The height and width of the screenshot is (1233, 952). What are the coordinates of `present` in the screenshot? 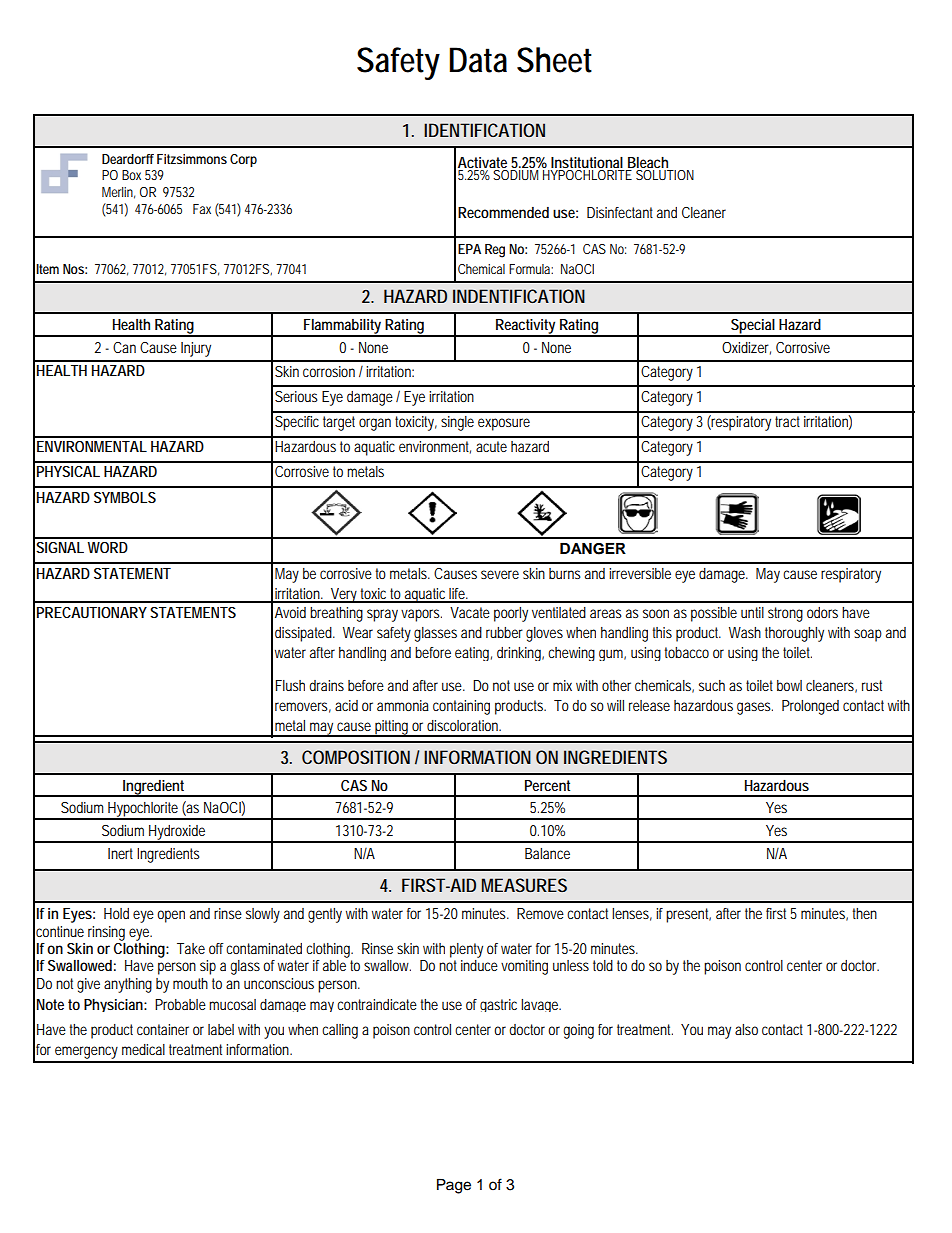 It's located at (688, 915).
